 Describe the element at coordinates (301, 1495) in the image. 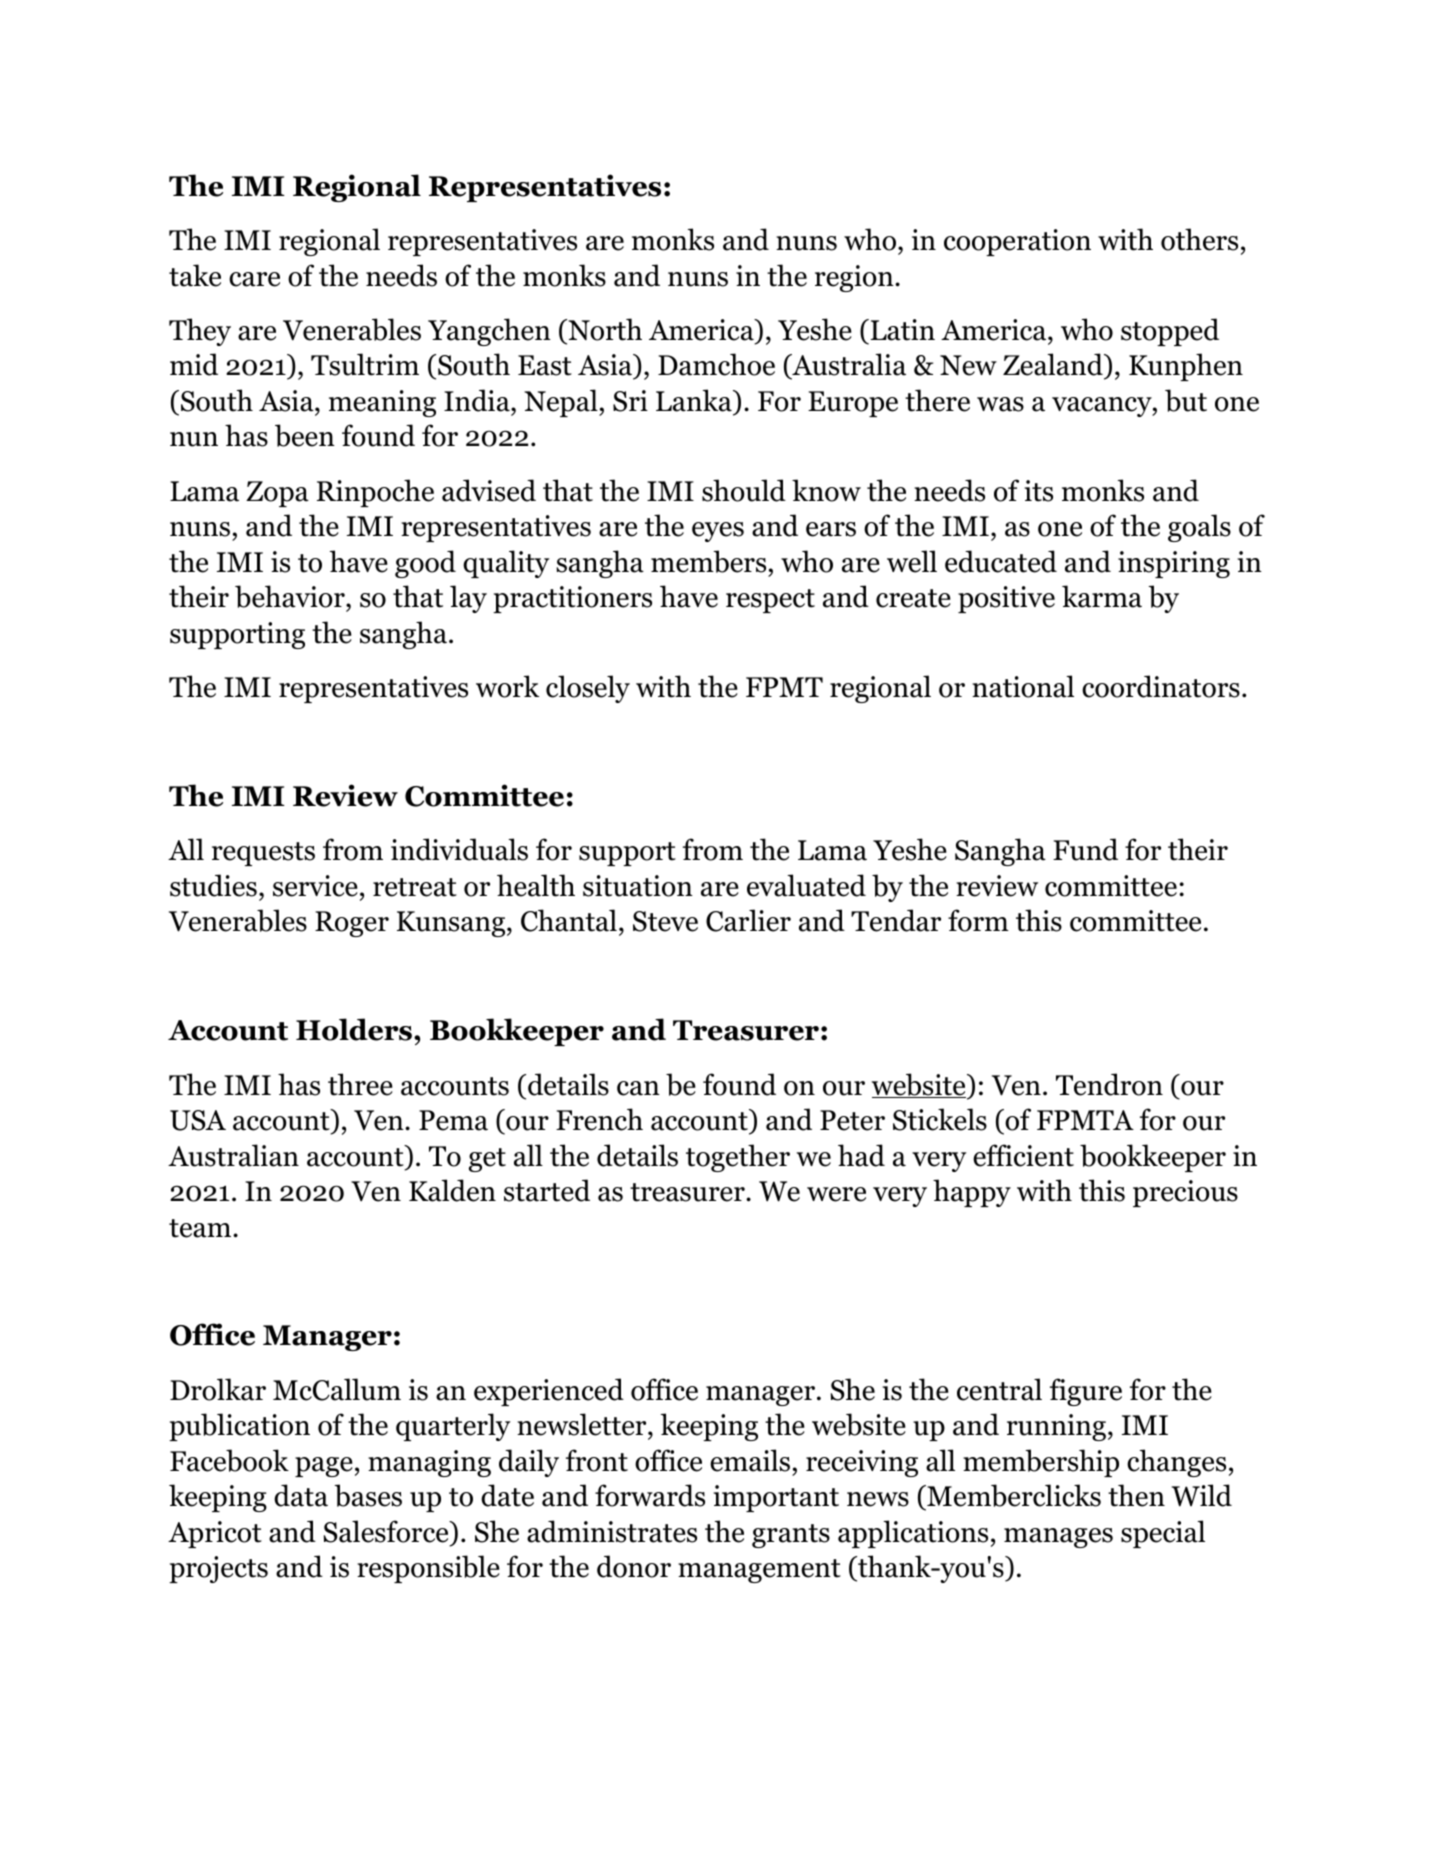

I see `data` at that location.
